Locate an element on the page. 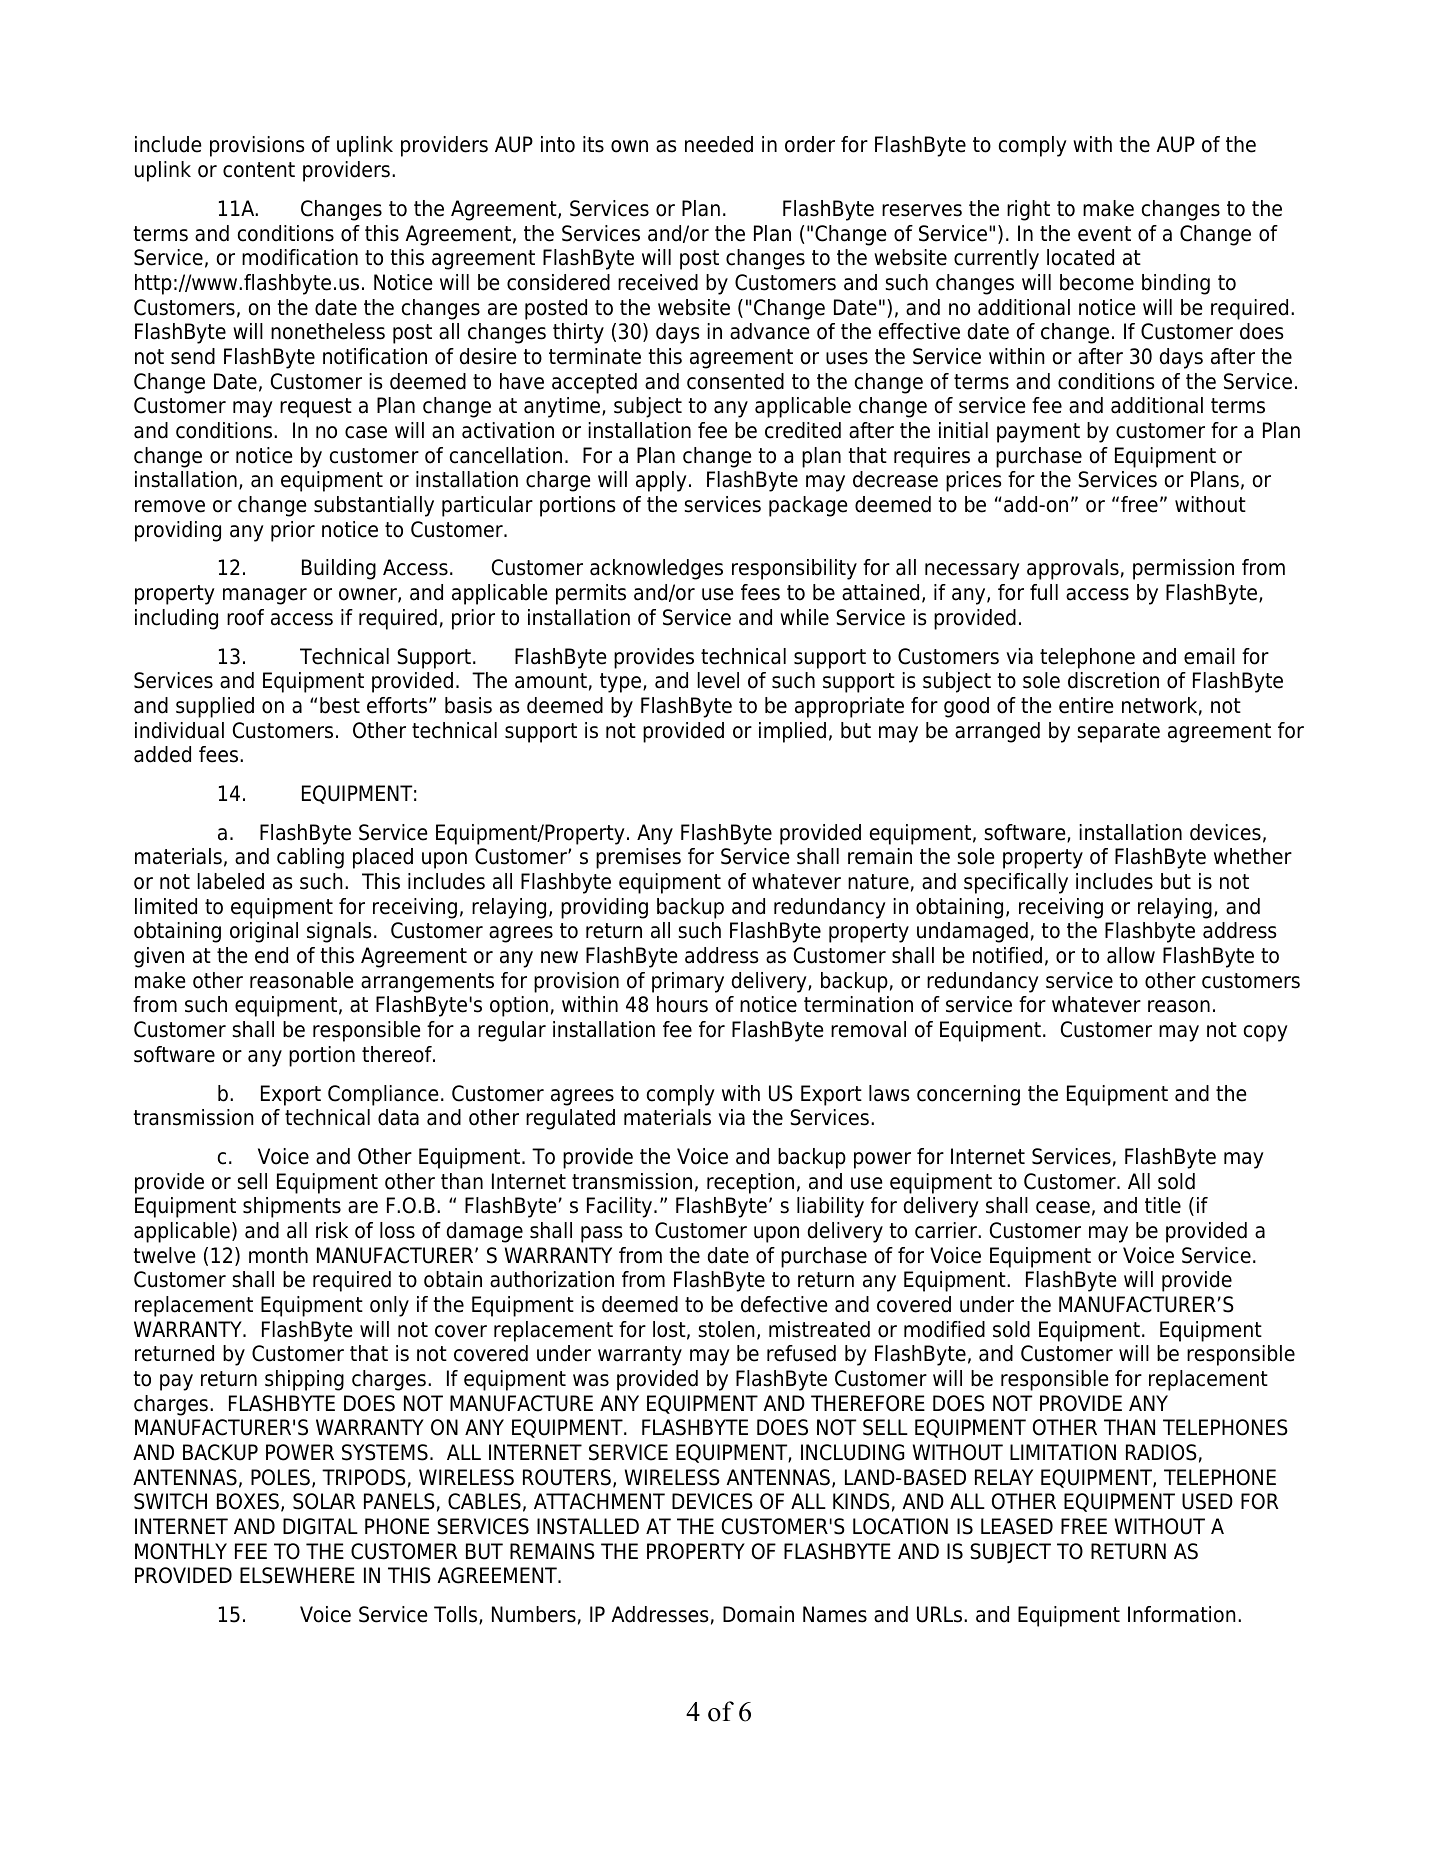 The height and width of the image is (1861, 1438). content is located at coordinates (259, 170).
